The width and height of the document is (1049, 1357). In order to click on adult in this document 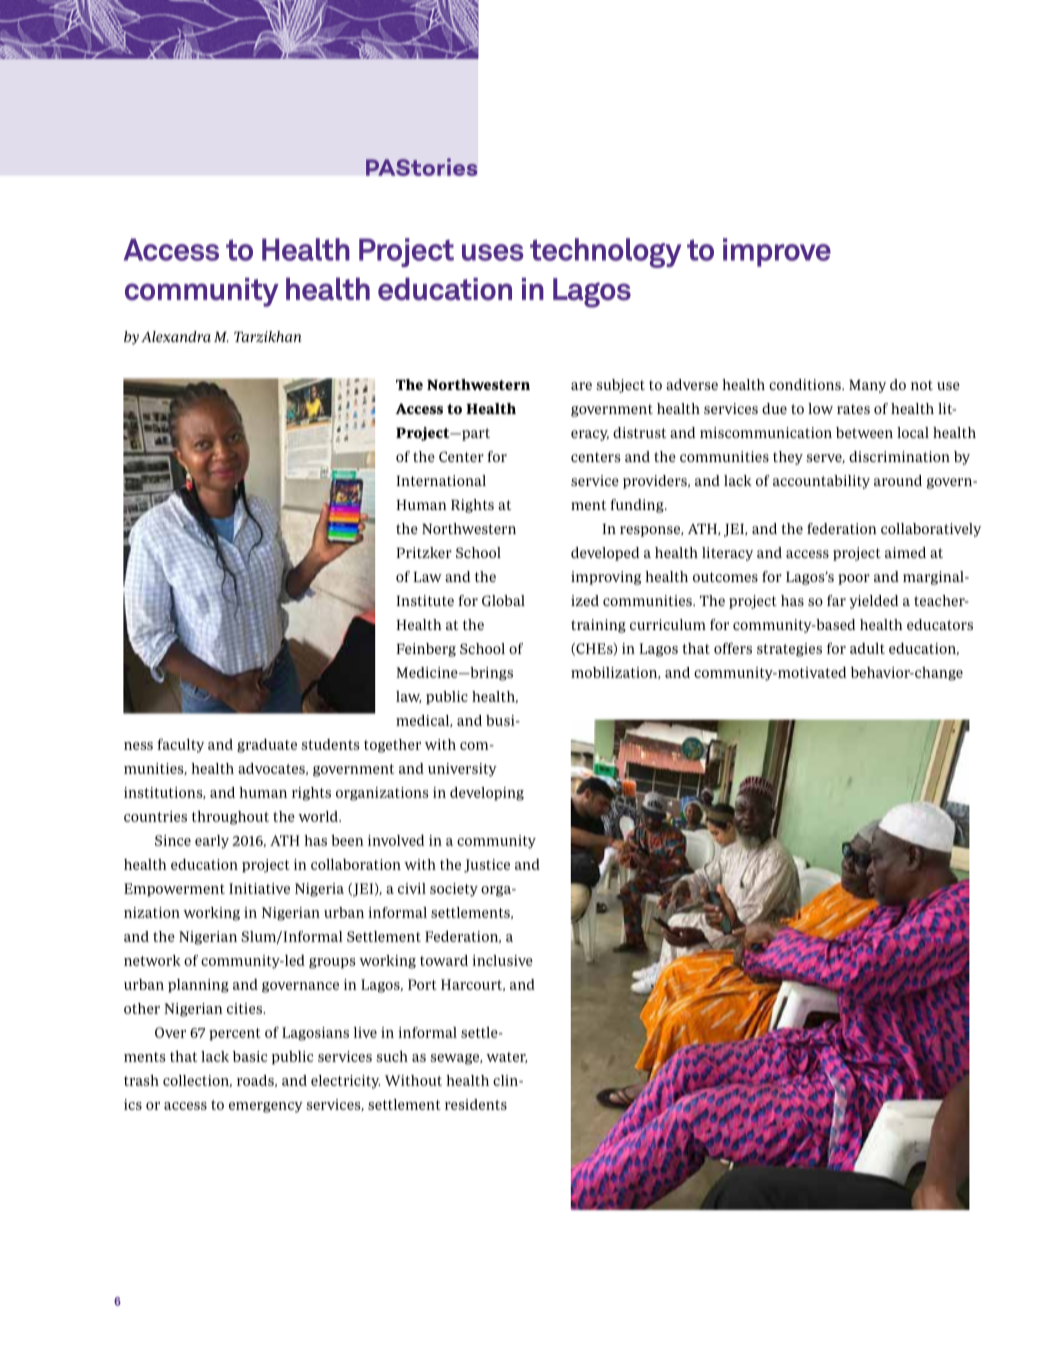, I will do `click(867, 648)`.
